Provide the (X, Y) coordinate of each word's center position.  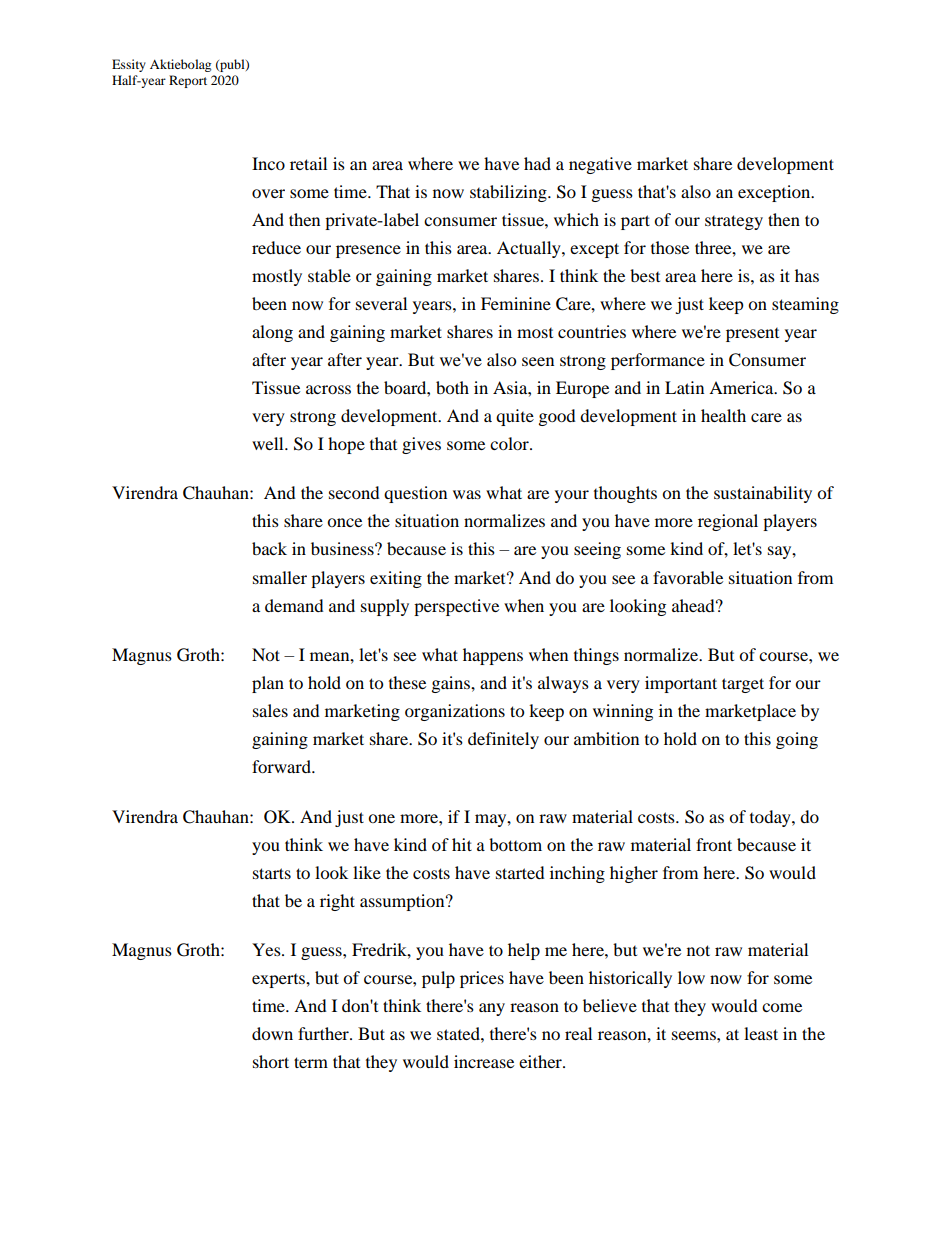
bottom (515, 844)
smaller (280, 577)
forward (282, 766)
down (272, 1033)
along (272, 333)
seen (538, 361)
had (537, 163)
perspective (456, 607)
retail (308, 163)
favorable (688, 577)
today (771, 818)
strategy (734, 222)
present (752, 335)
